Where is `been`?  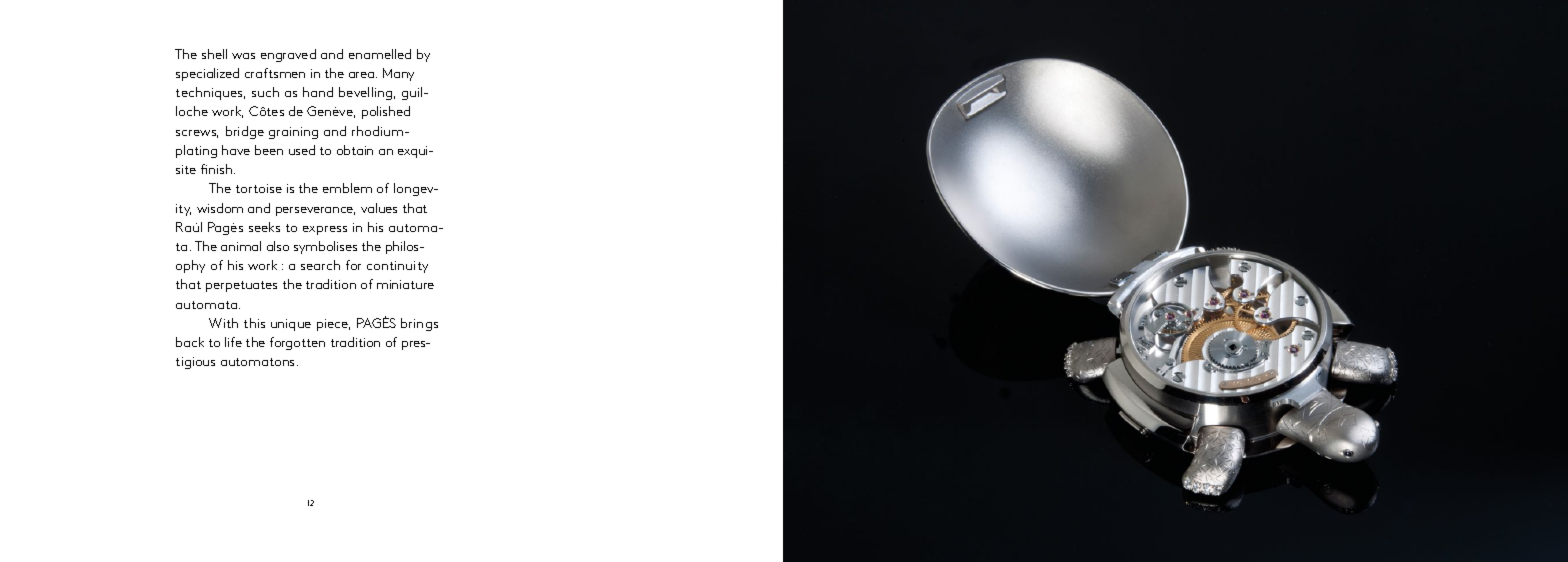
been is located at coordinates (269, 150).
